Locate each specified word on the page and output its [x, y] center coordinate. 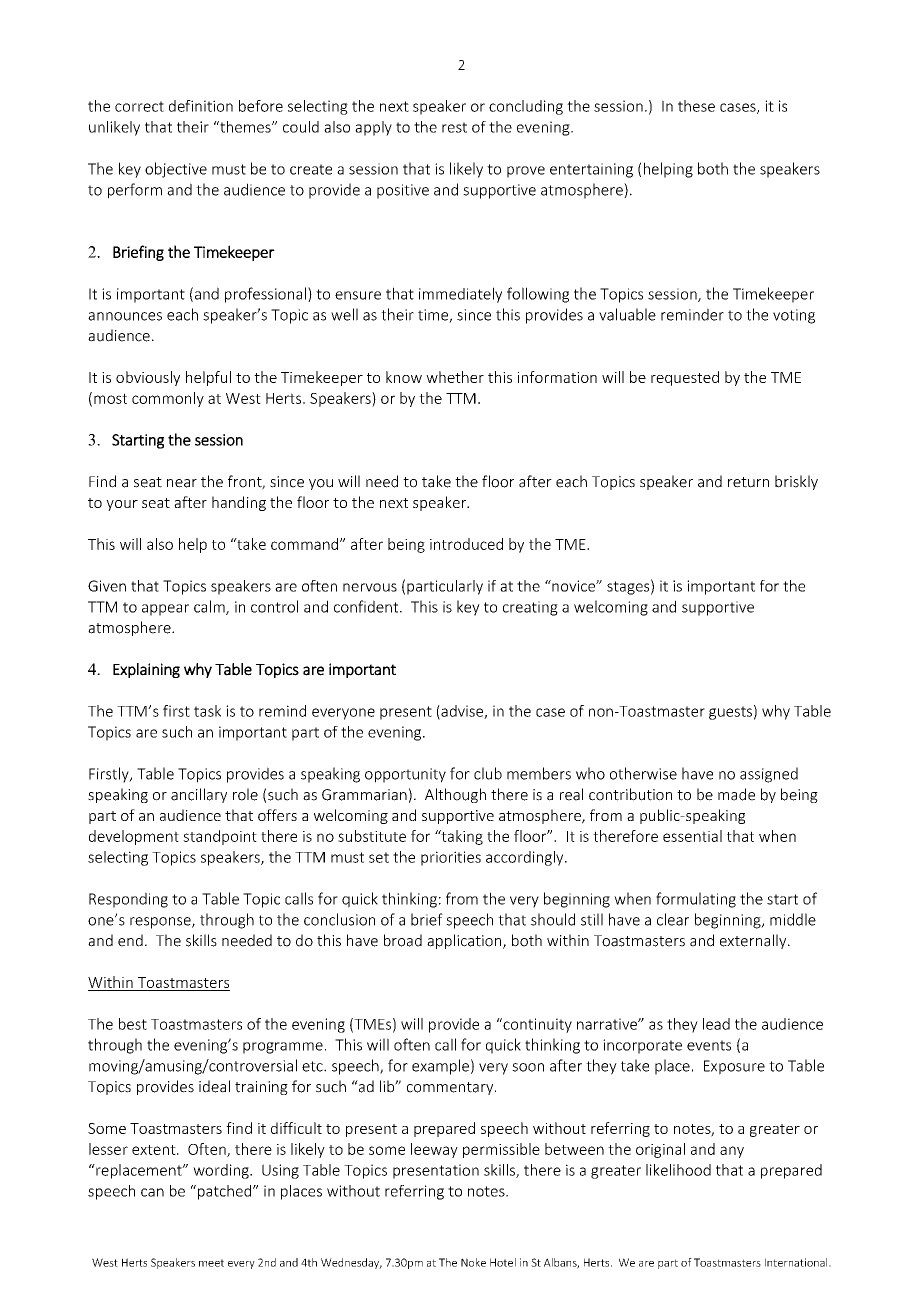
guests [730, 713]
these [696, 106]
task [207, 711]
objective [176, 170]
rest [454, 127]
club [488, 773]
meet [211, 1263]
